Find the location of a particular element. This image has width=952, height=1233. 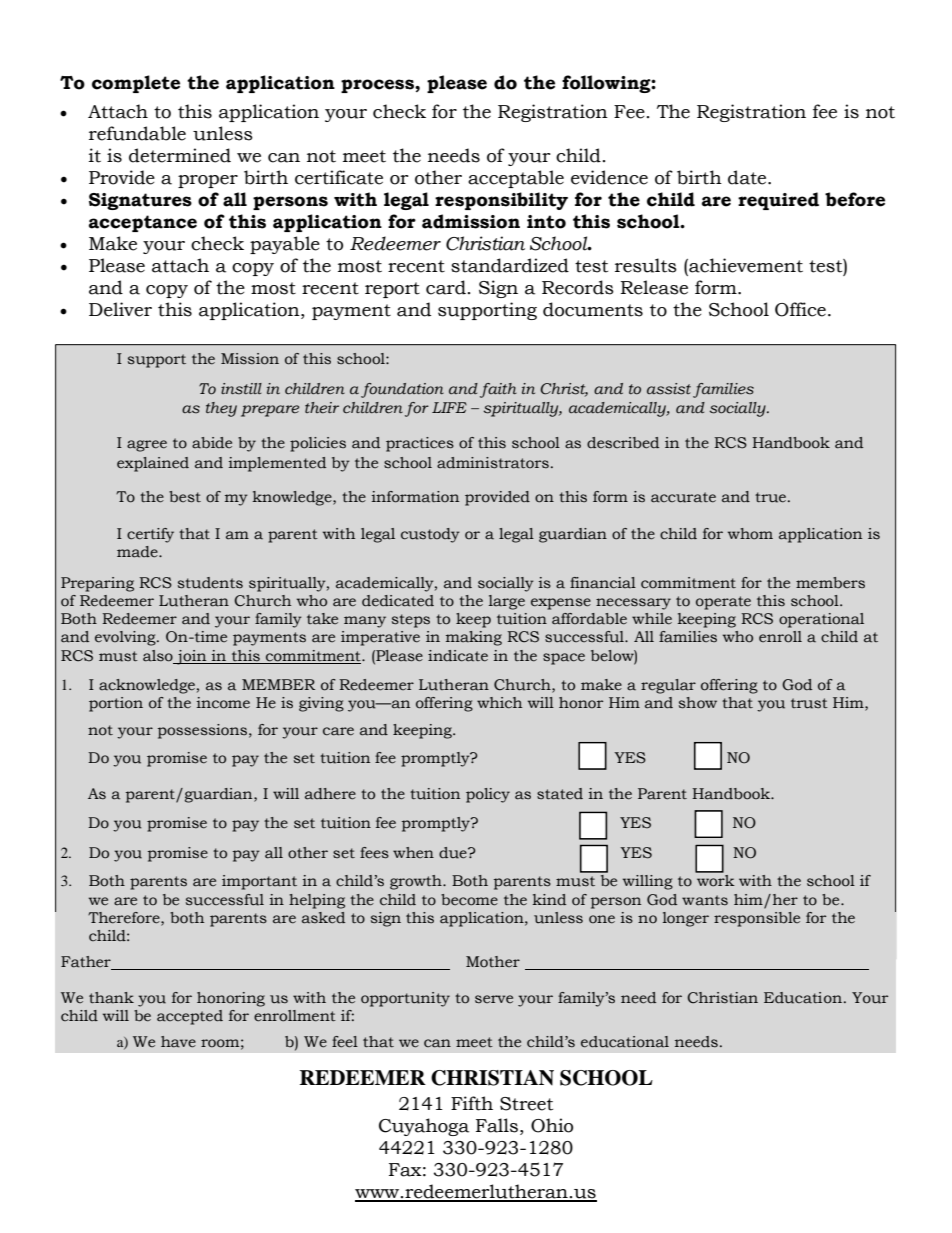

Deliver is located at coordinates (120, 309).
